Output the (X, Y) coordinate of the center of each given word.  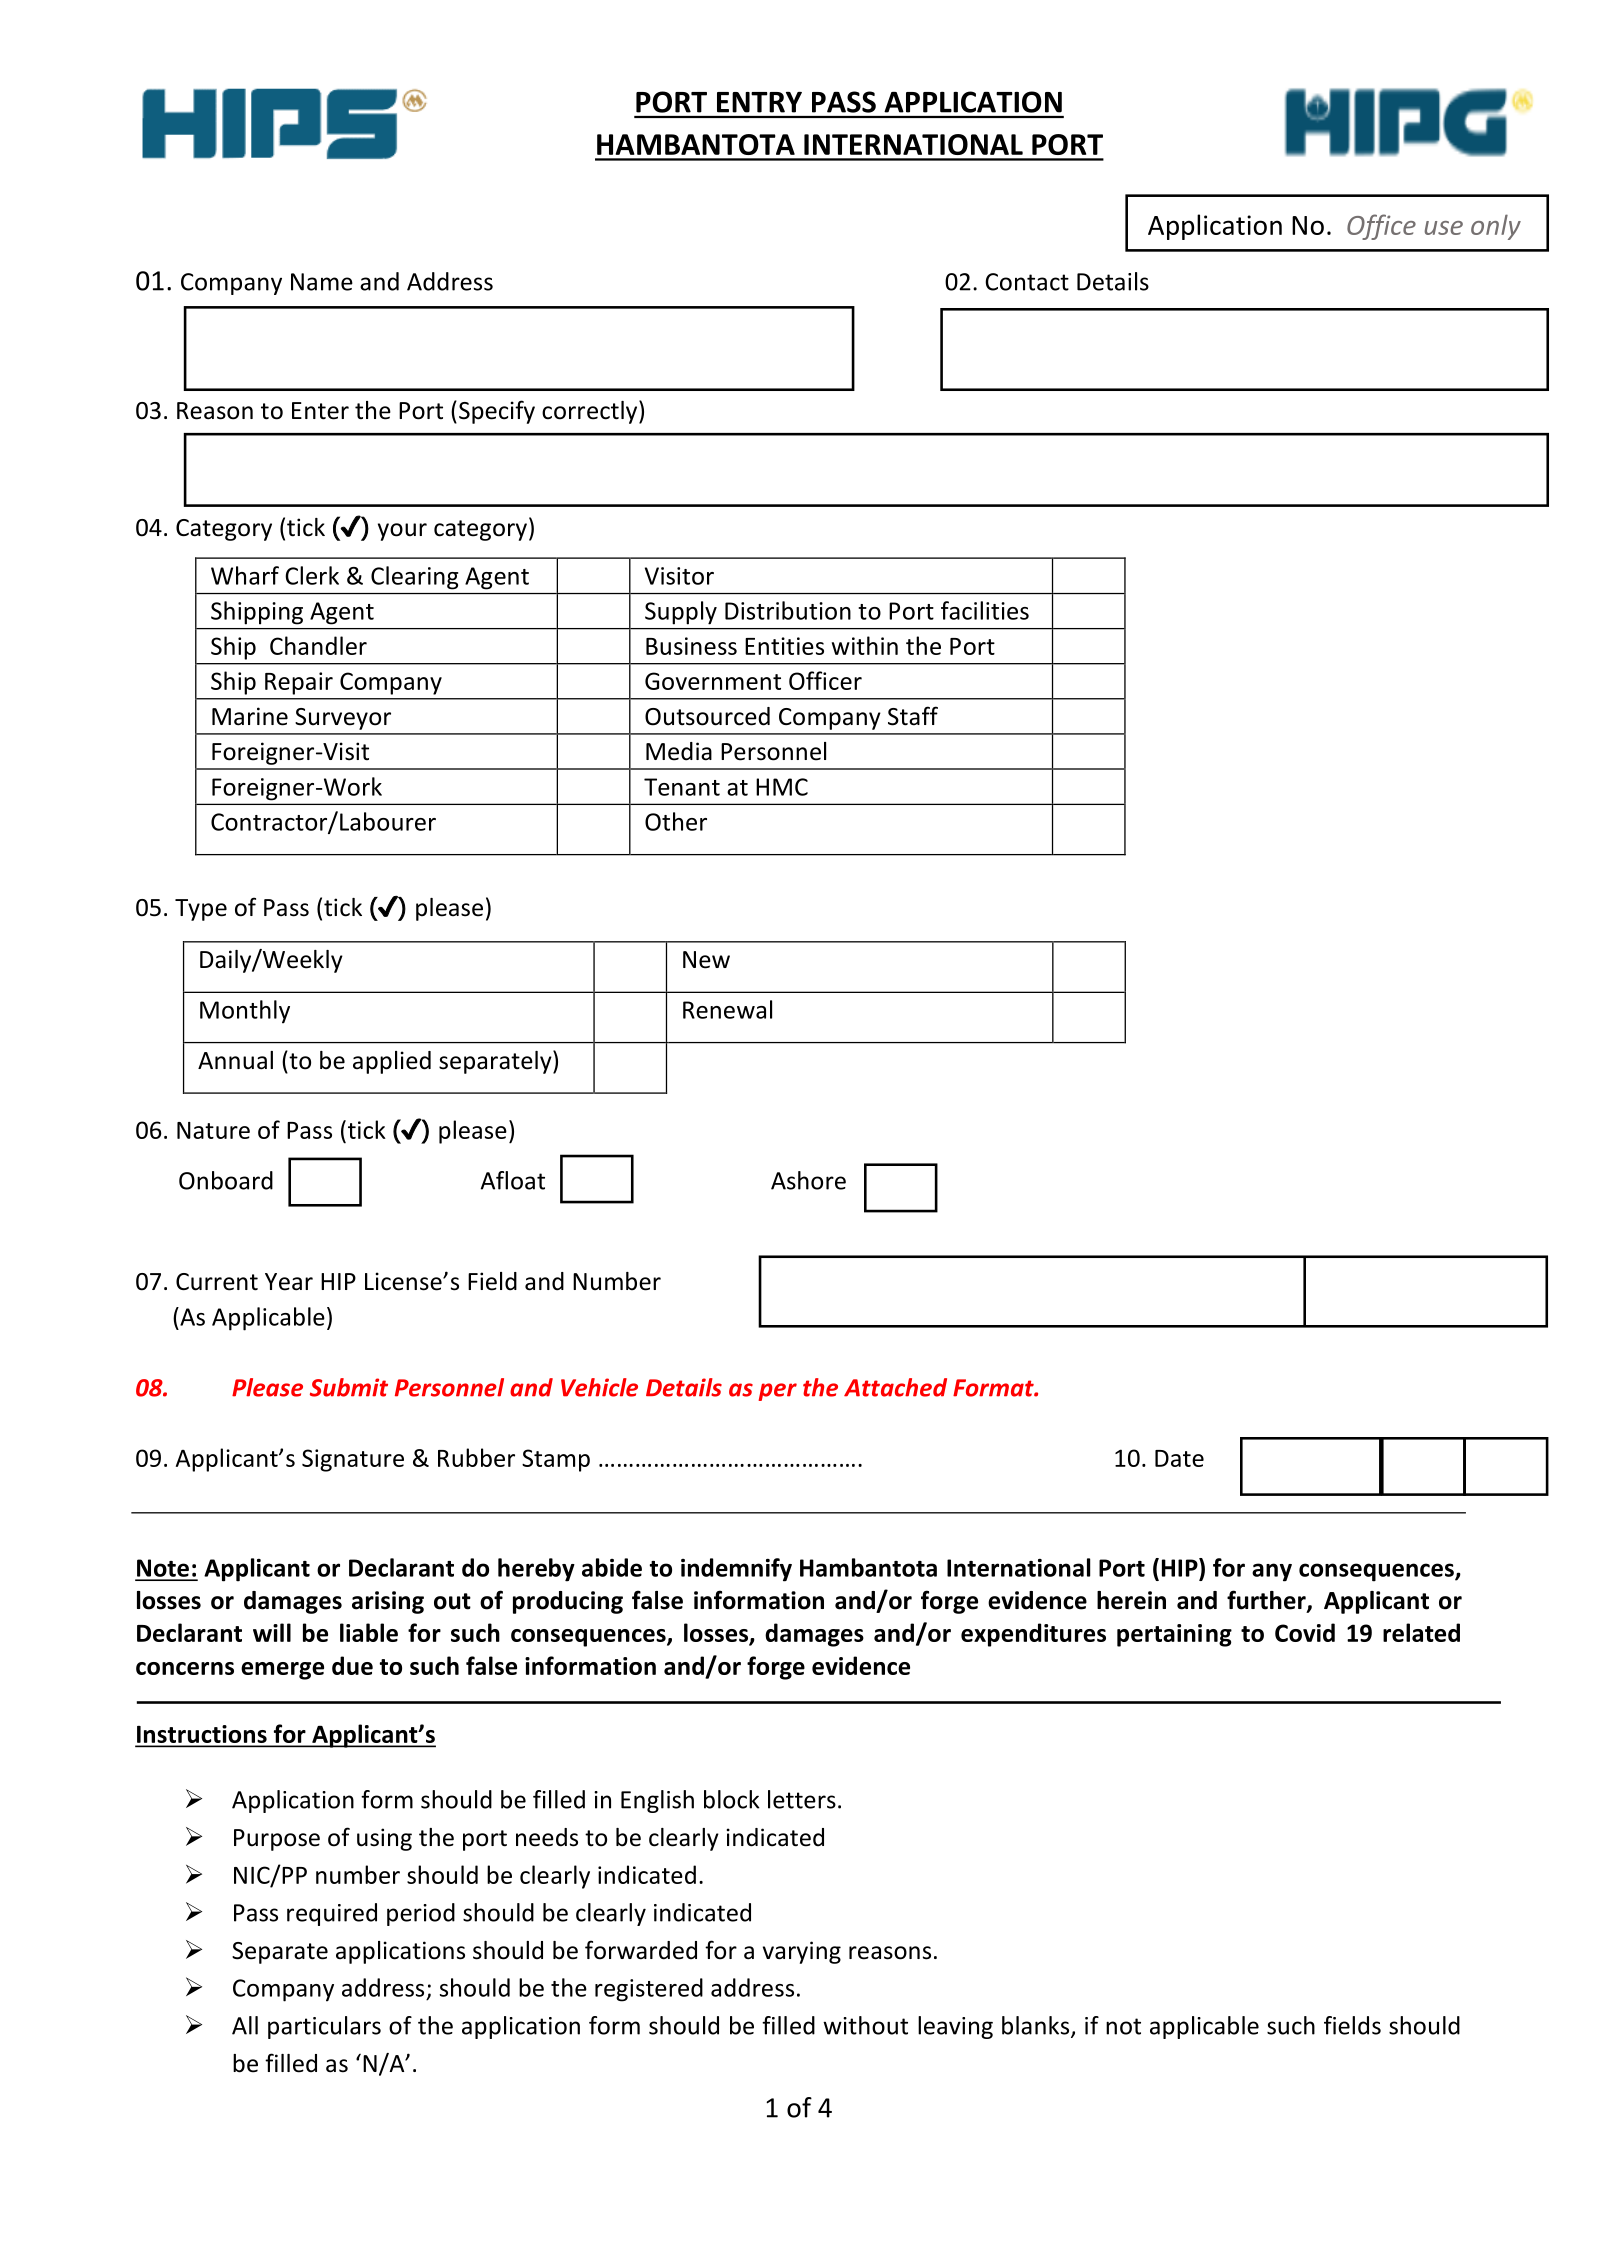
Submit (349, 1387)
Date (1179, 1458)
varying (802, 1952)
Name (322, 282)
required (332, 1914)
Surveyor (343, 719)
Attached (895, 1387)
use (1443, 228)
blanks (1037, 2026)
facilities (985, 610)
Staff (913, 716)
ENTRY (759, 102)
